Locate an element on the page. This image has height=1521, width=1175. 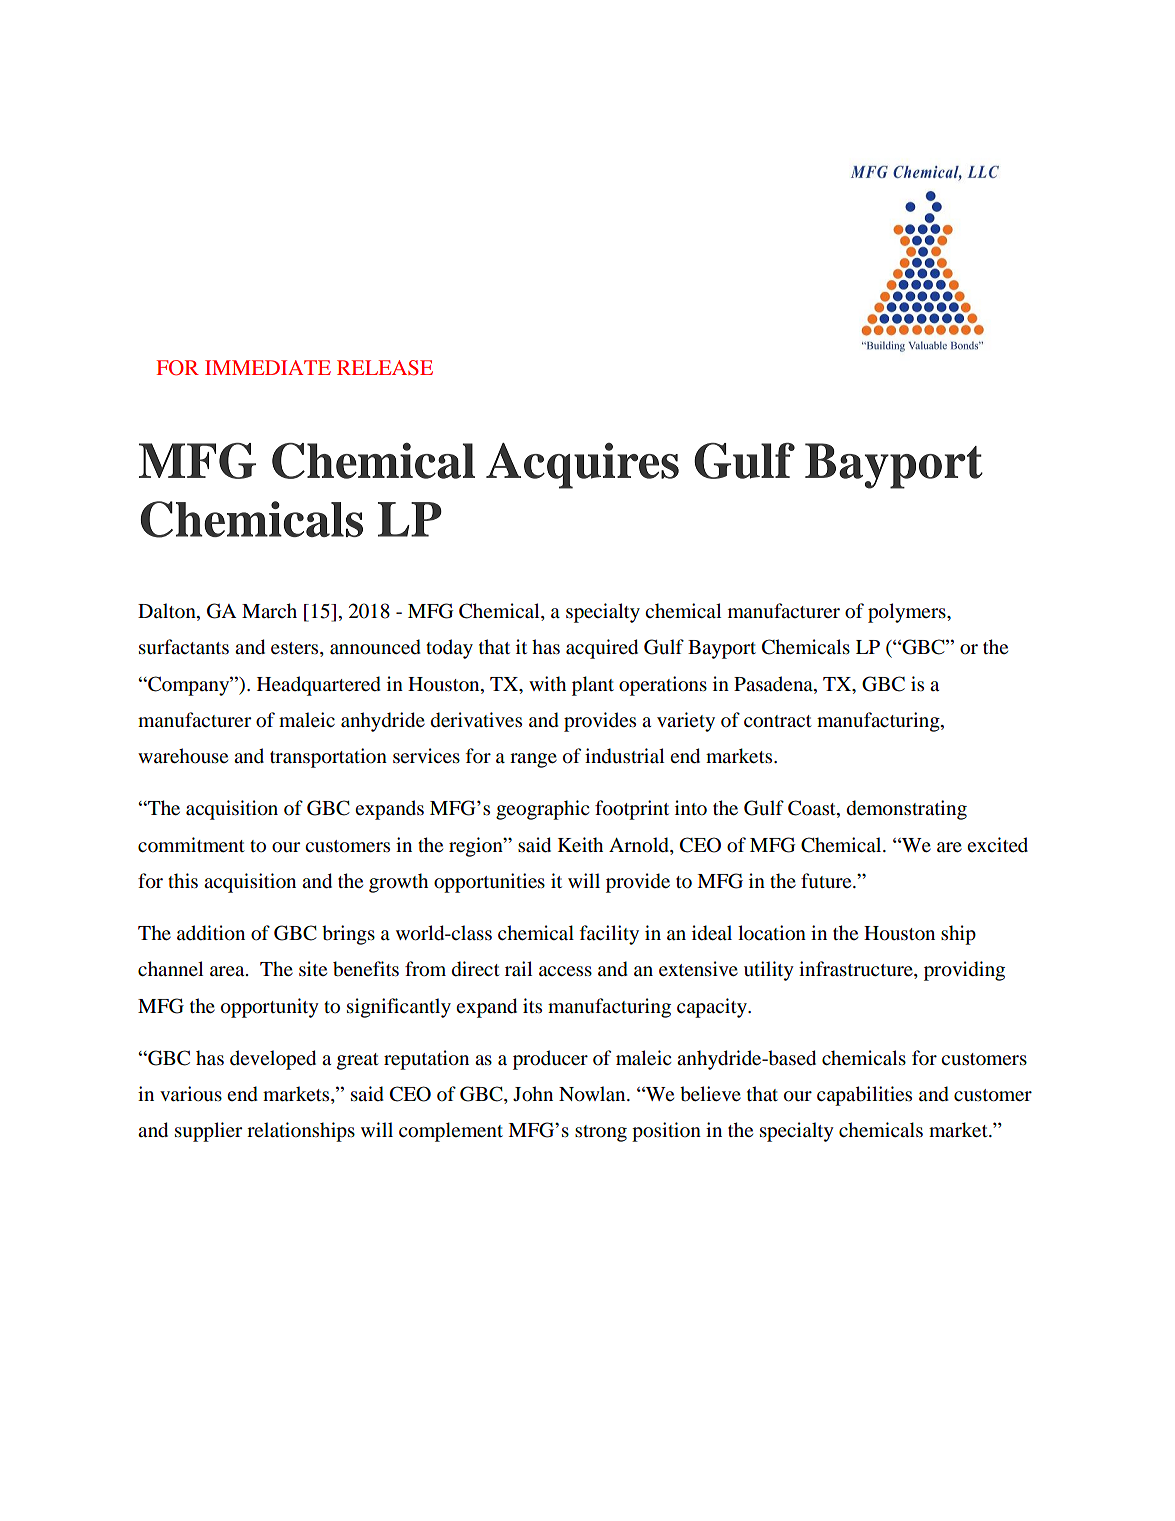
transportation is located at coordinates (328, 758).
